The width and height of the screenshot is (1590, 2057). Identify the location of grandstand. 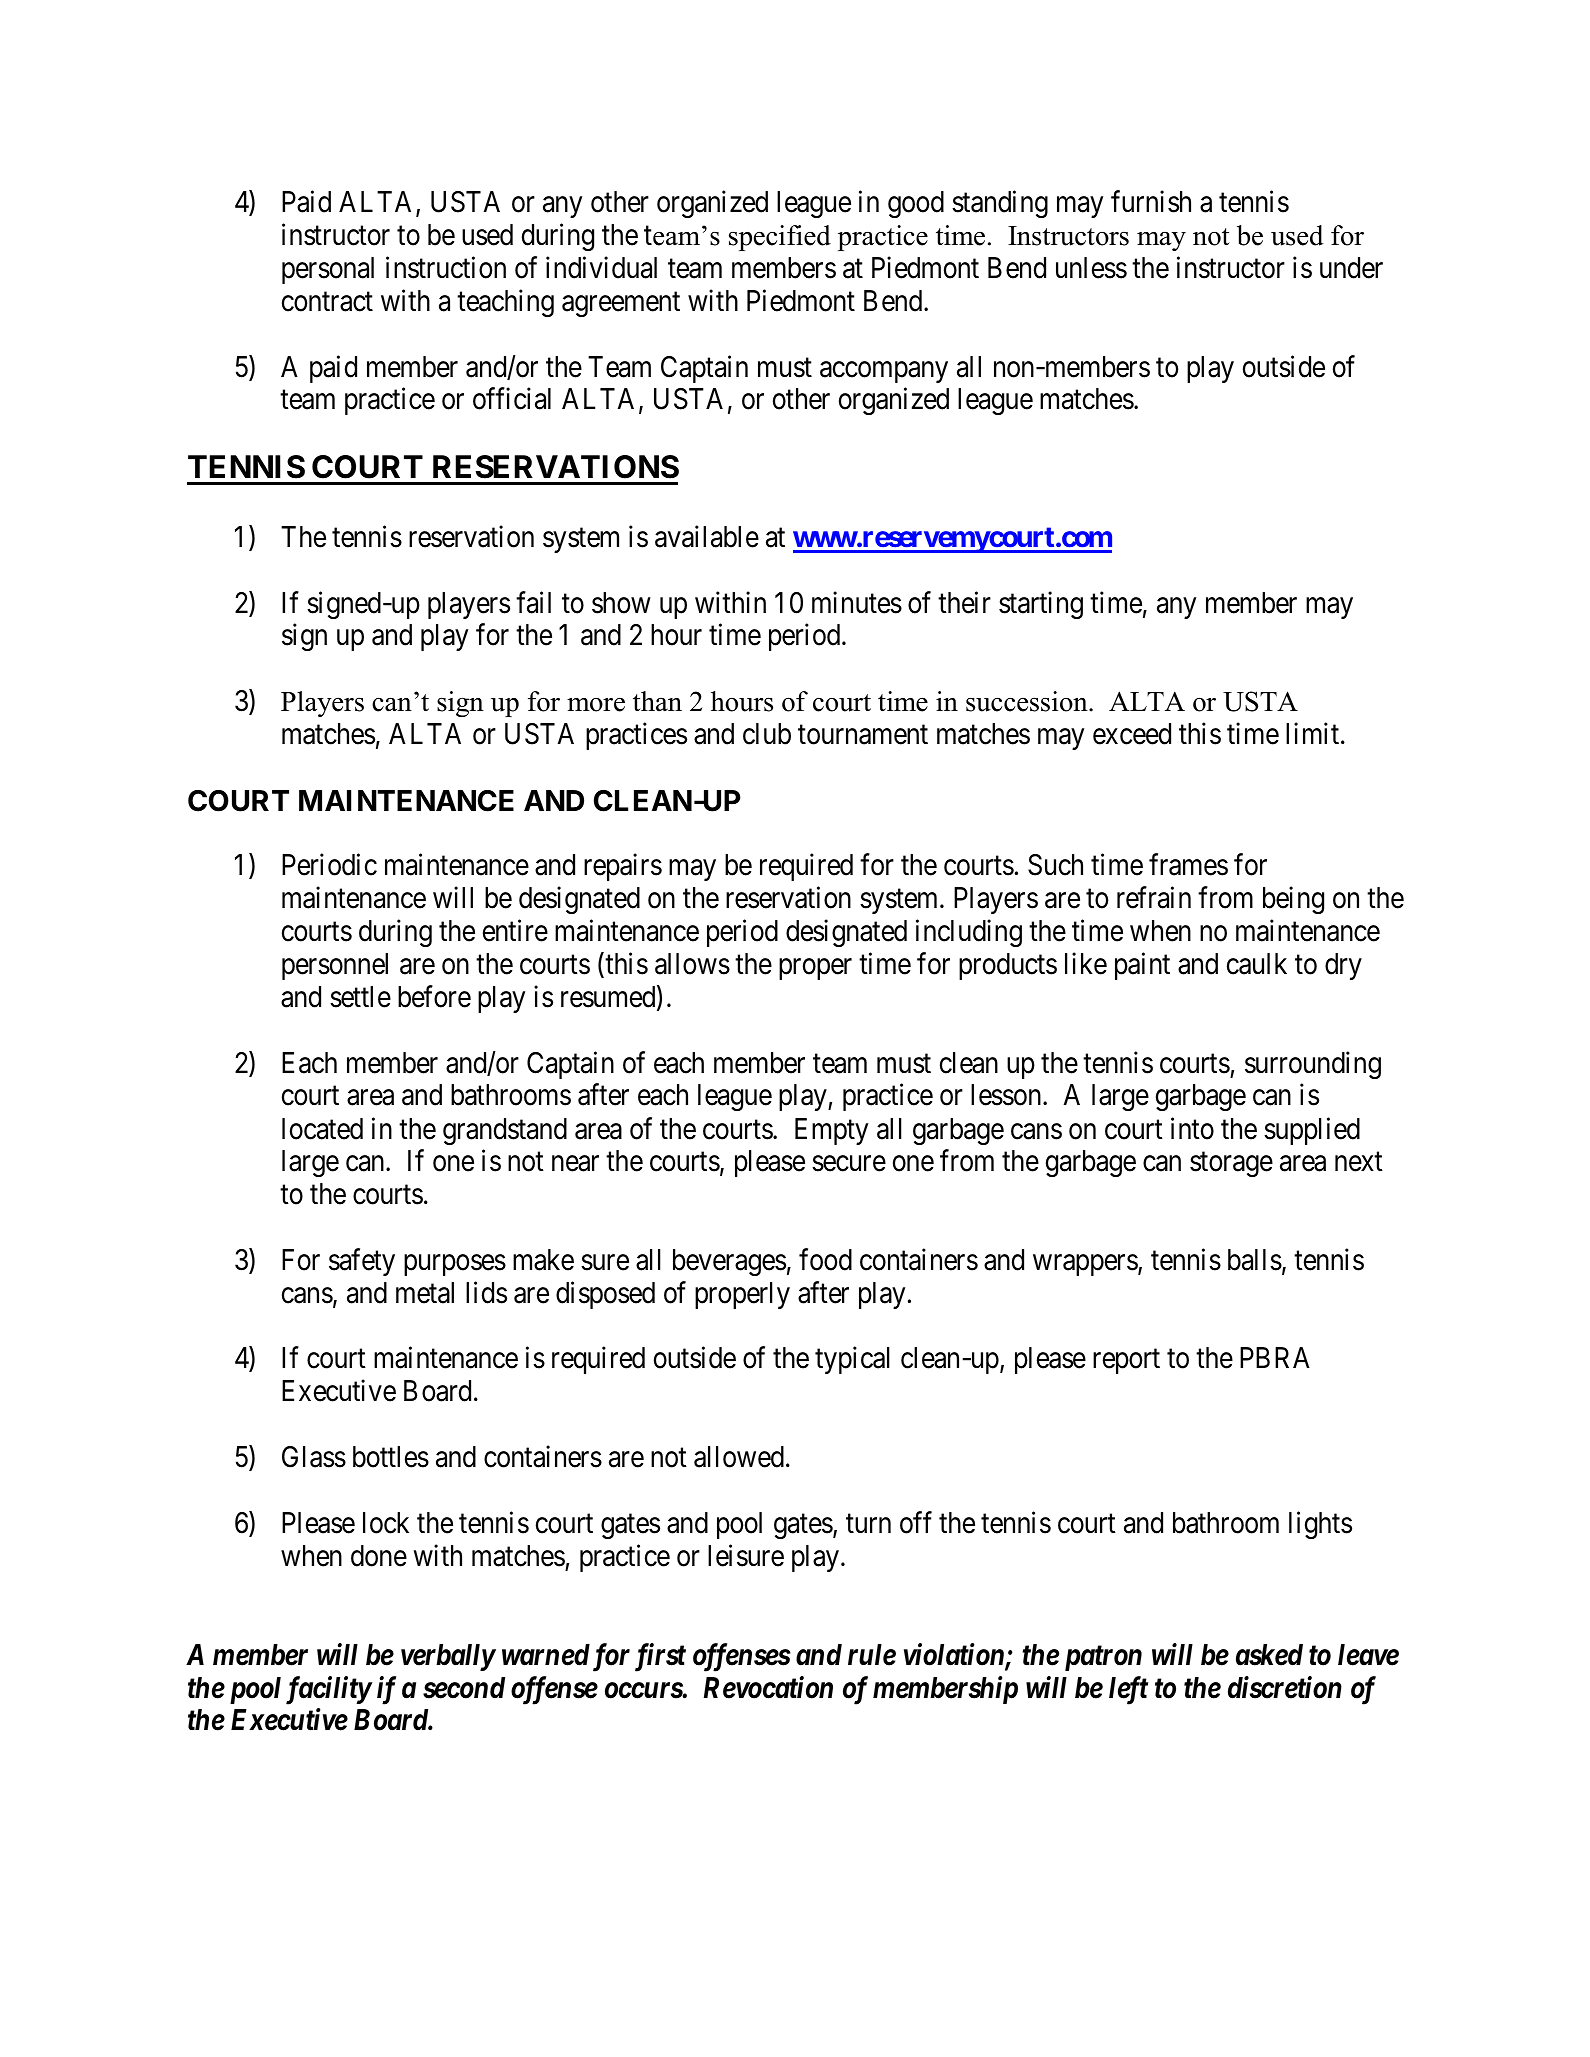
(505, 1131).
